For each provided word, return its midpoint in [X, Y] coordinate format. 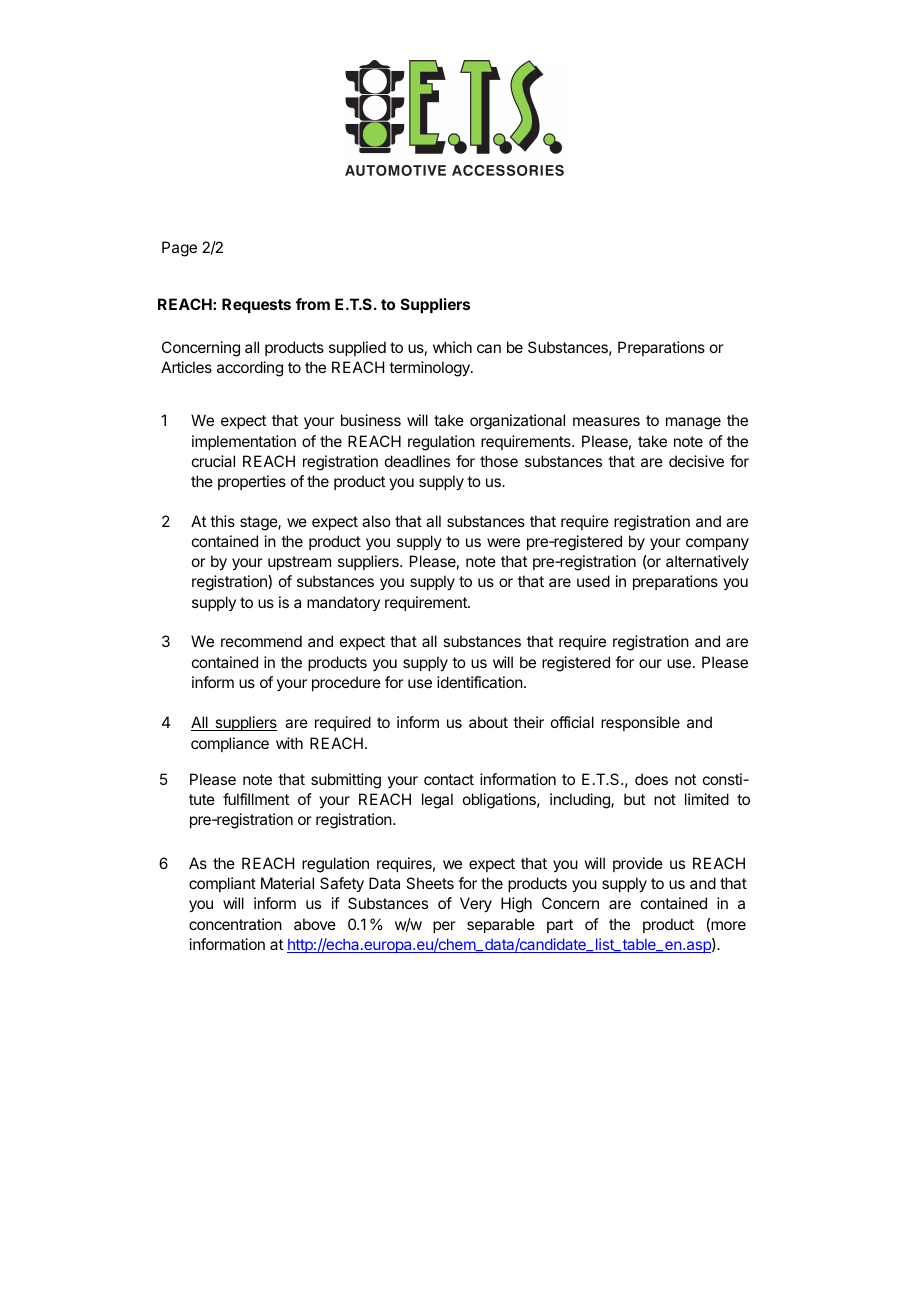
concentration [235, 924]
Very [476, 905]
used [593, 581]
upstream [299, 563]
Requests [256, 305]
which [452, 347]
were [503, 542]
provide [638, 864]
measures [606, 421]
